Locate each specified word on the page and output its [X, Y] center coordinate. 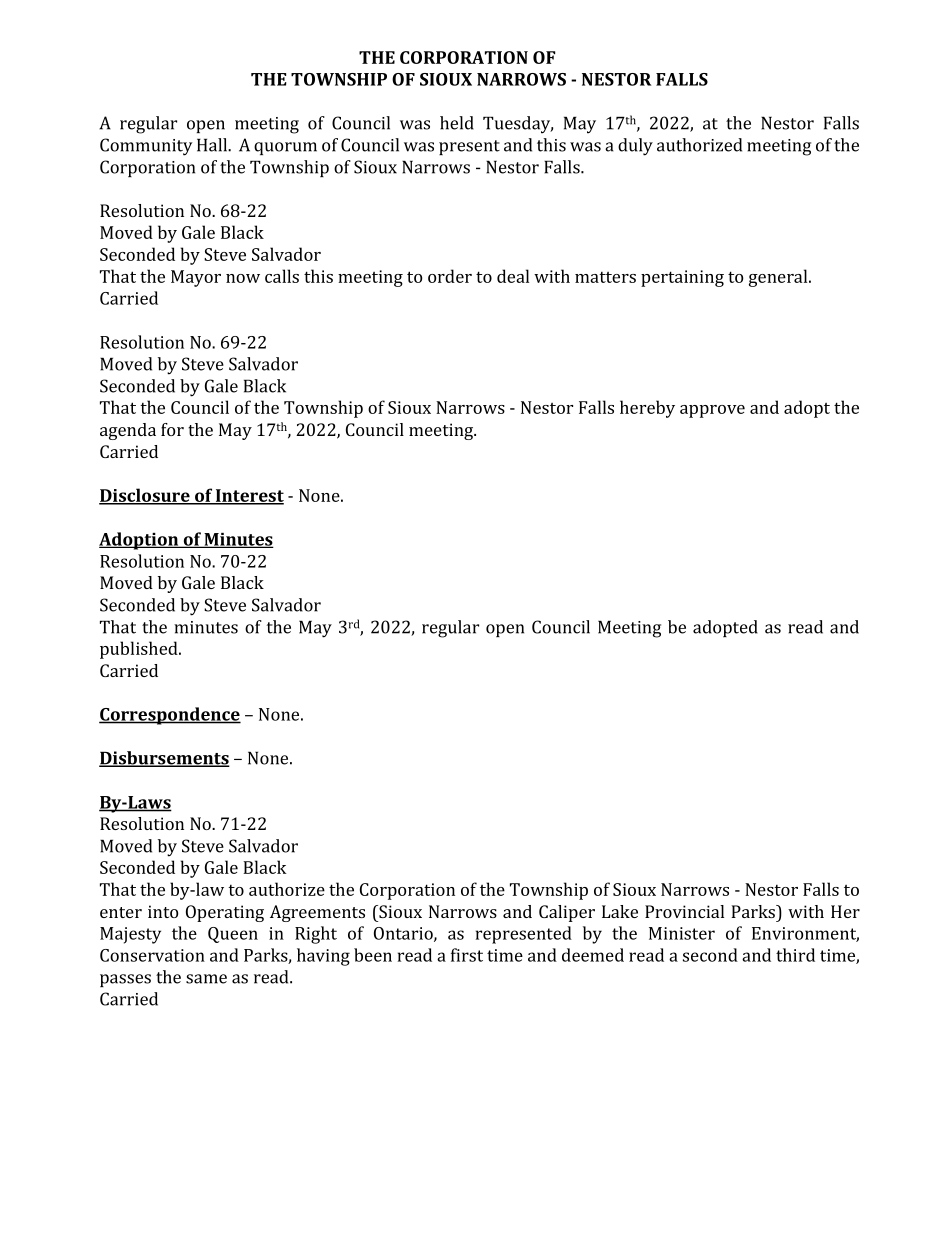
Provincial [684, 911]
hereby [647, 409]
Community [146, 147]
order [450, 276]
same [206, 979]
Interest [249, 496]
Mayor [196, 278]
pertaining [682, 278]
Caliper [567, 913]
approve [712, 411]
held [457, 123]
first [467, 955]
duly [635, 147]
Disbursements [164, 759]
